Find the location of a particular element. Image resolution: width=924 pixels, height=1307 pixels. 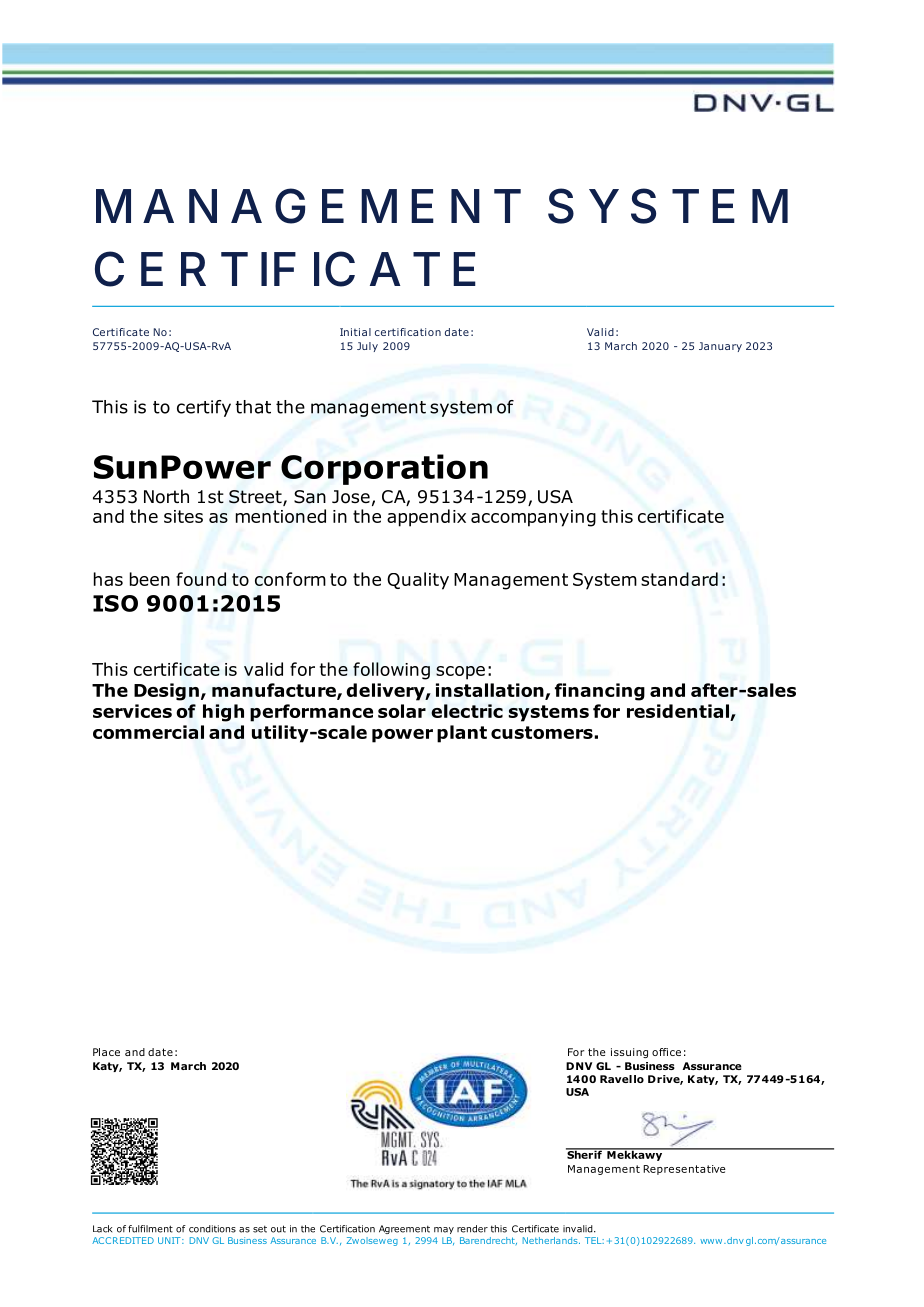

plant is located at coordinates (462, 734).
